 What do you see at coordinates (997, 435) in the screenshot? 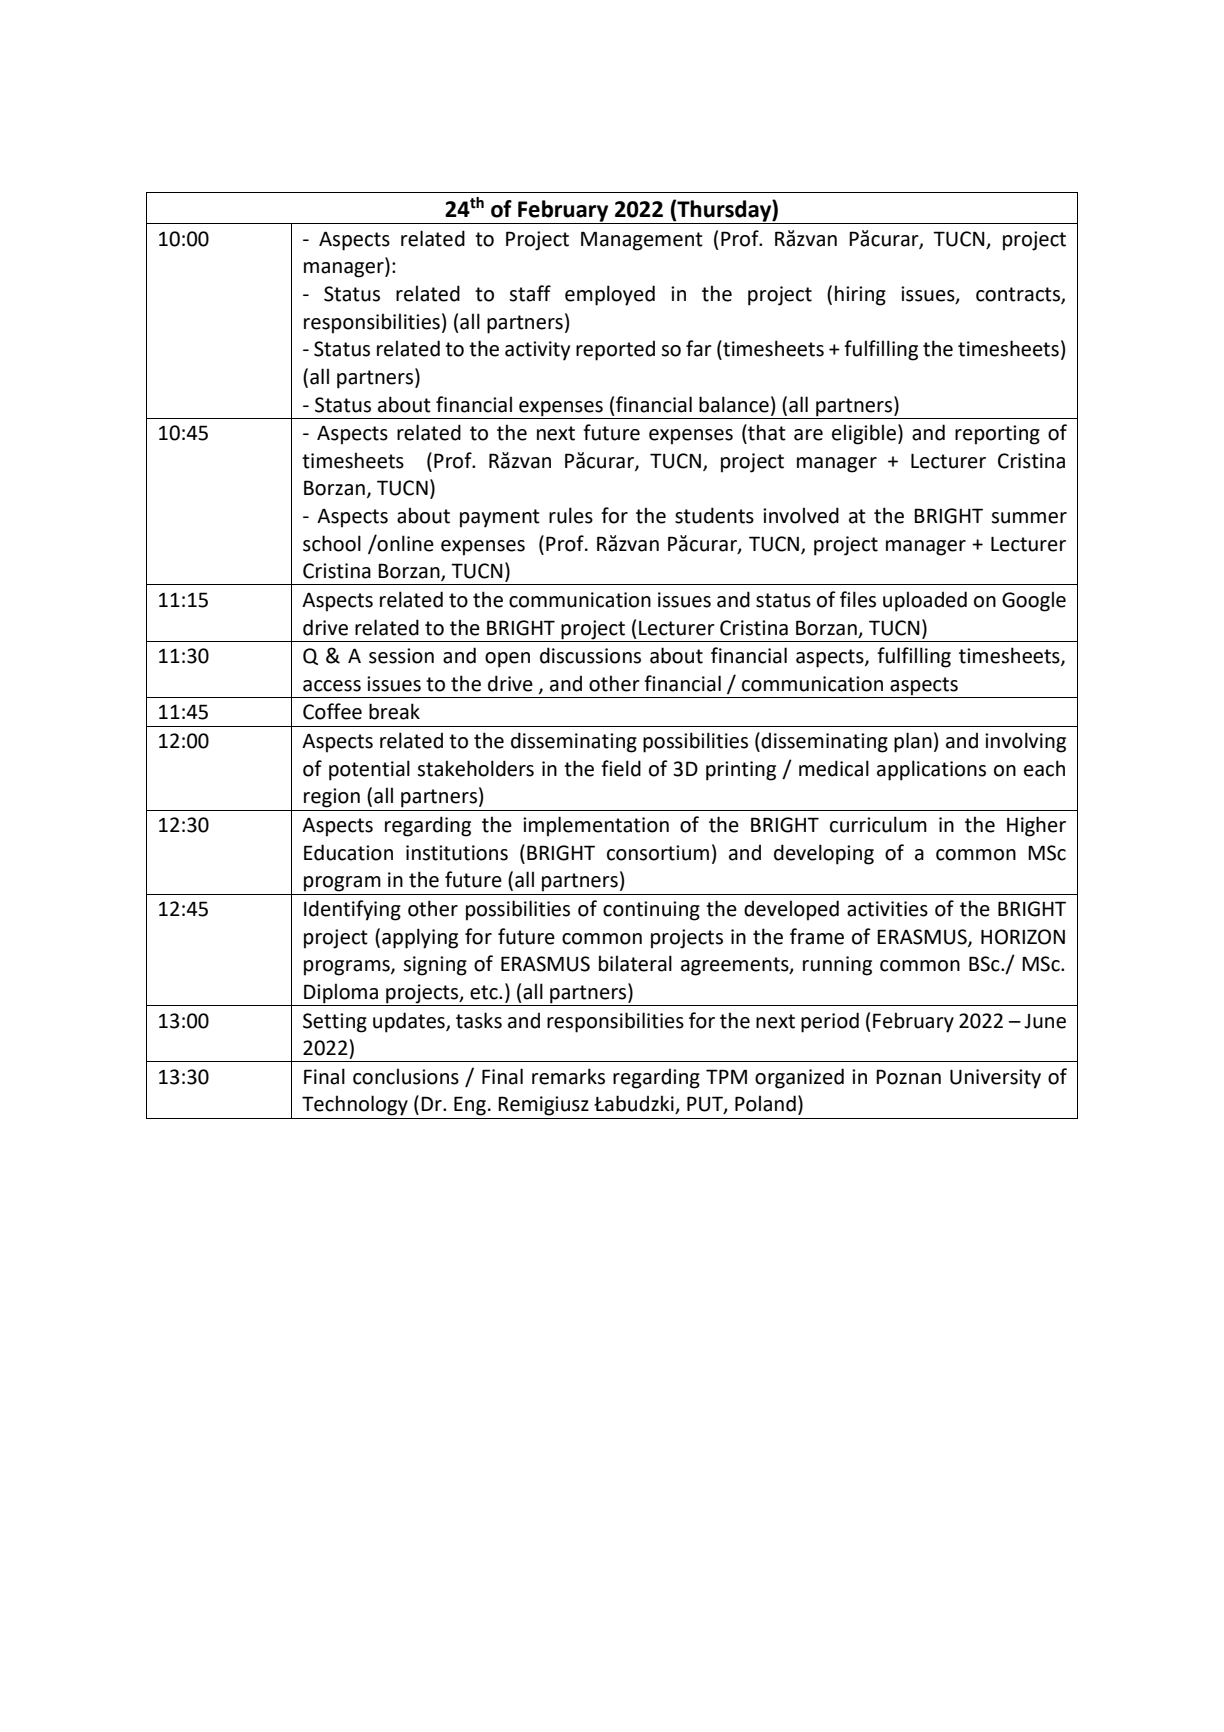
I see `reporting` at bounding box center [997, 435].
